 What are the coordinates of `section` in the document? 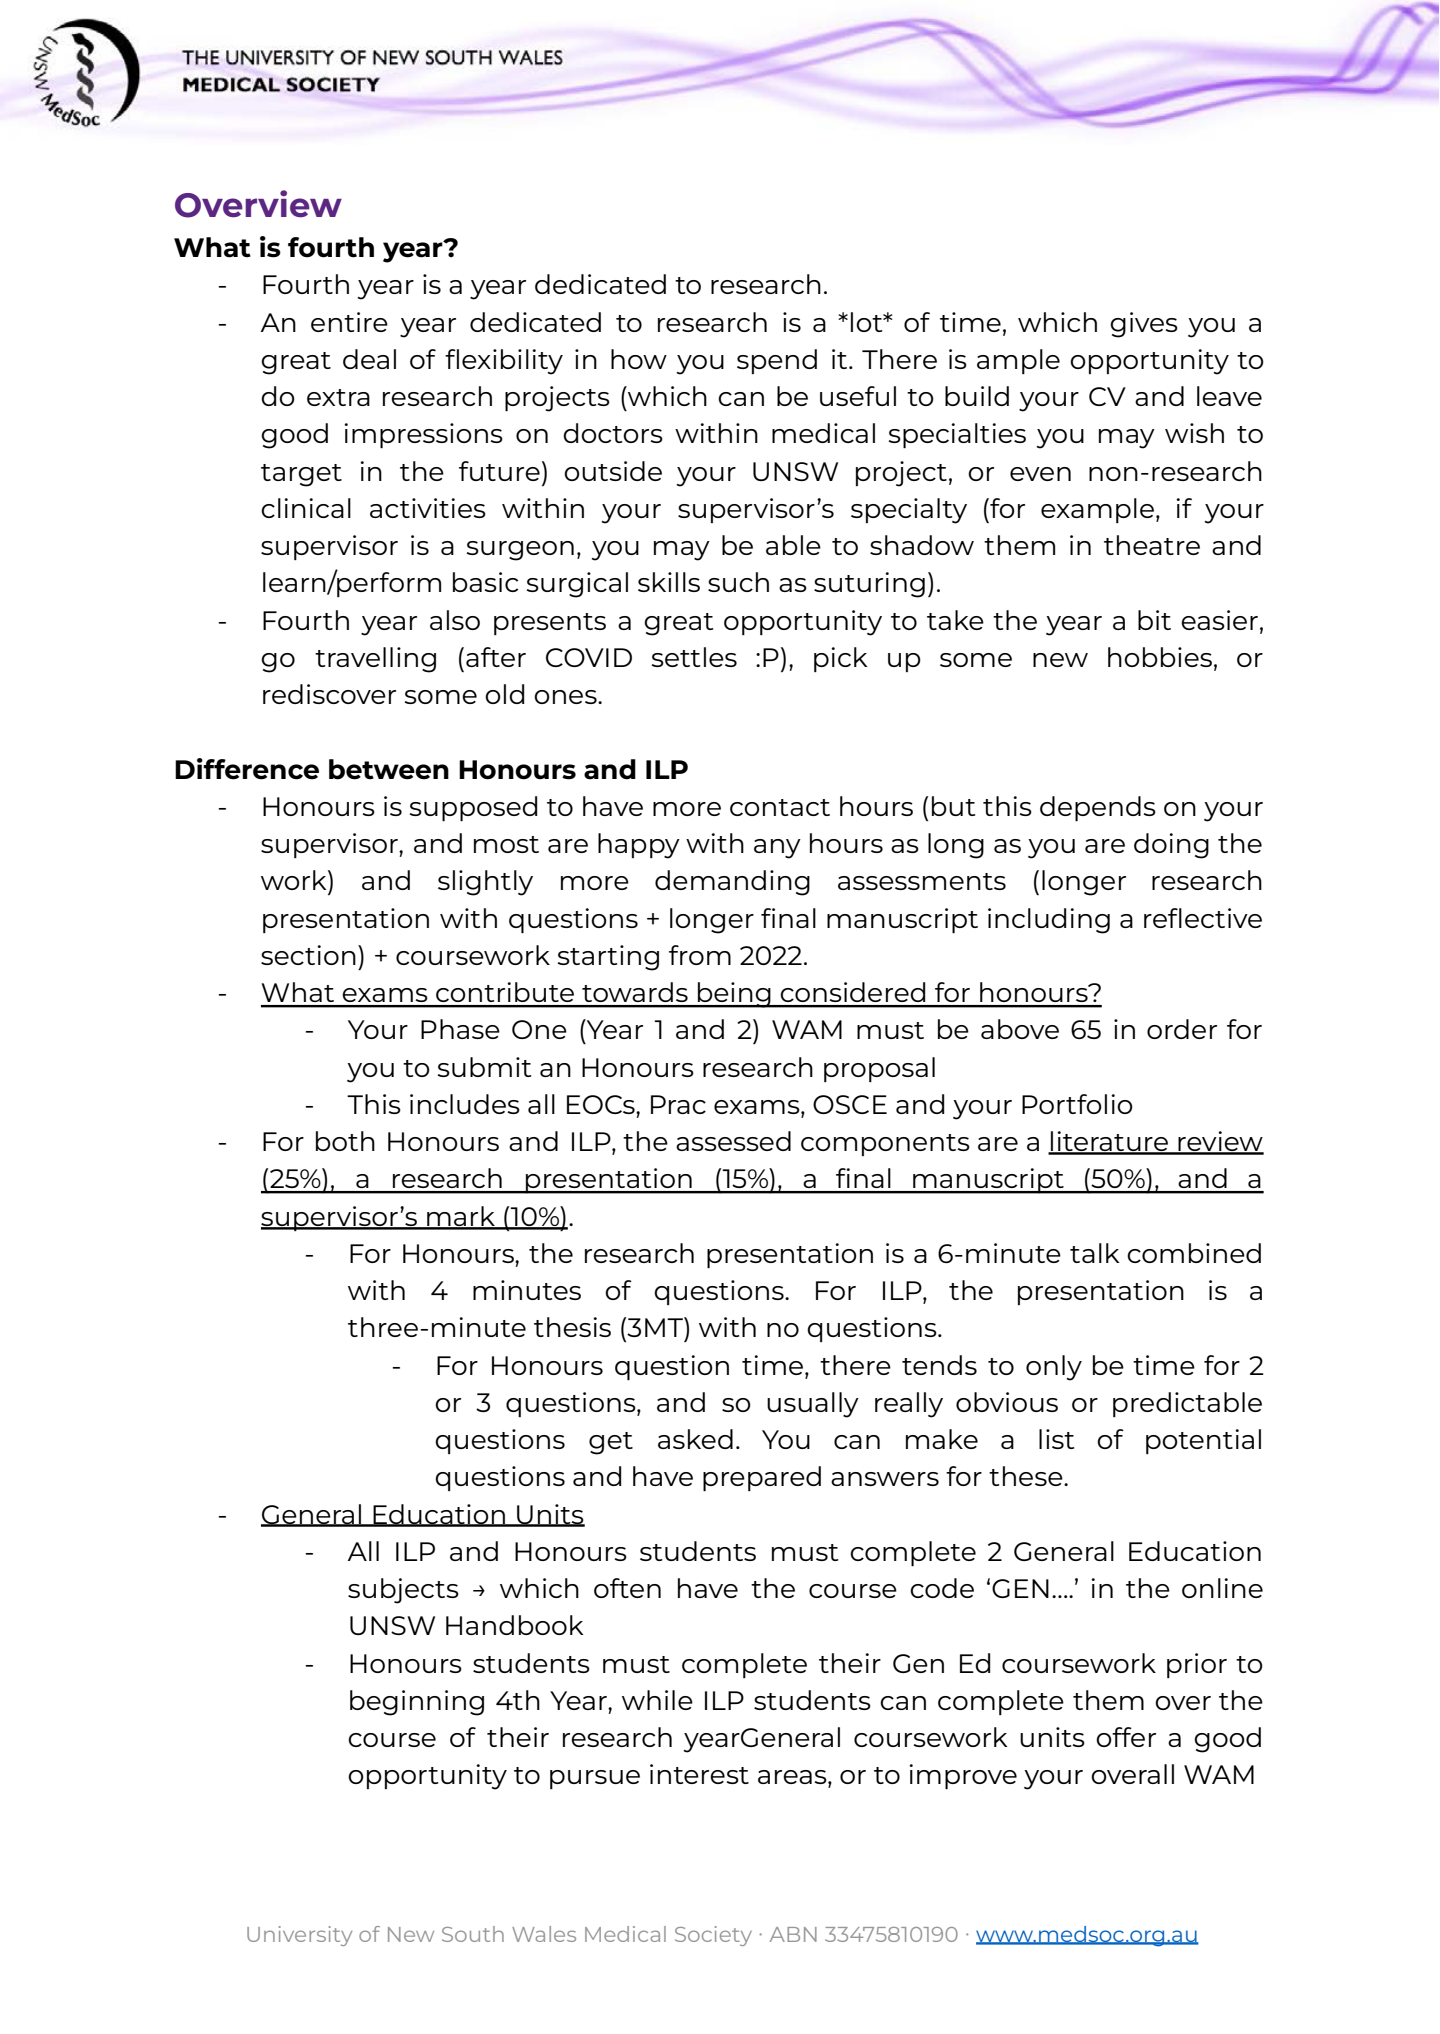 It's located at (308, 955).
